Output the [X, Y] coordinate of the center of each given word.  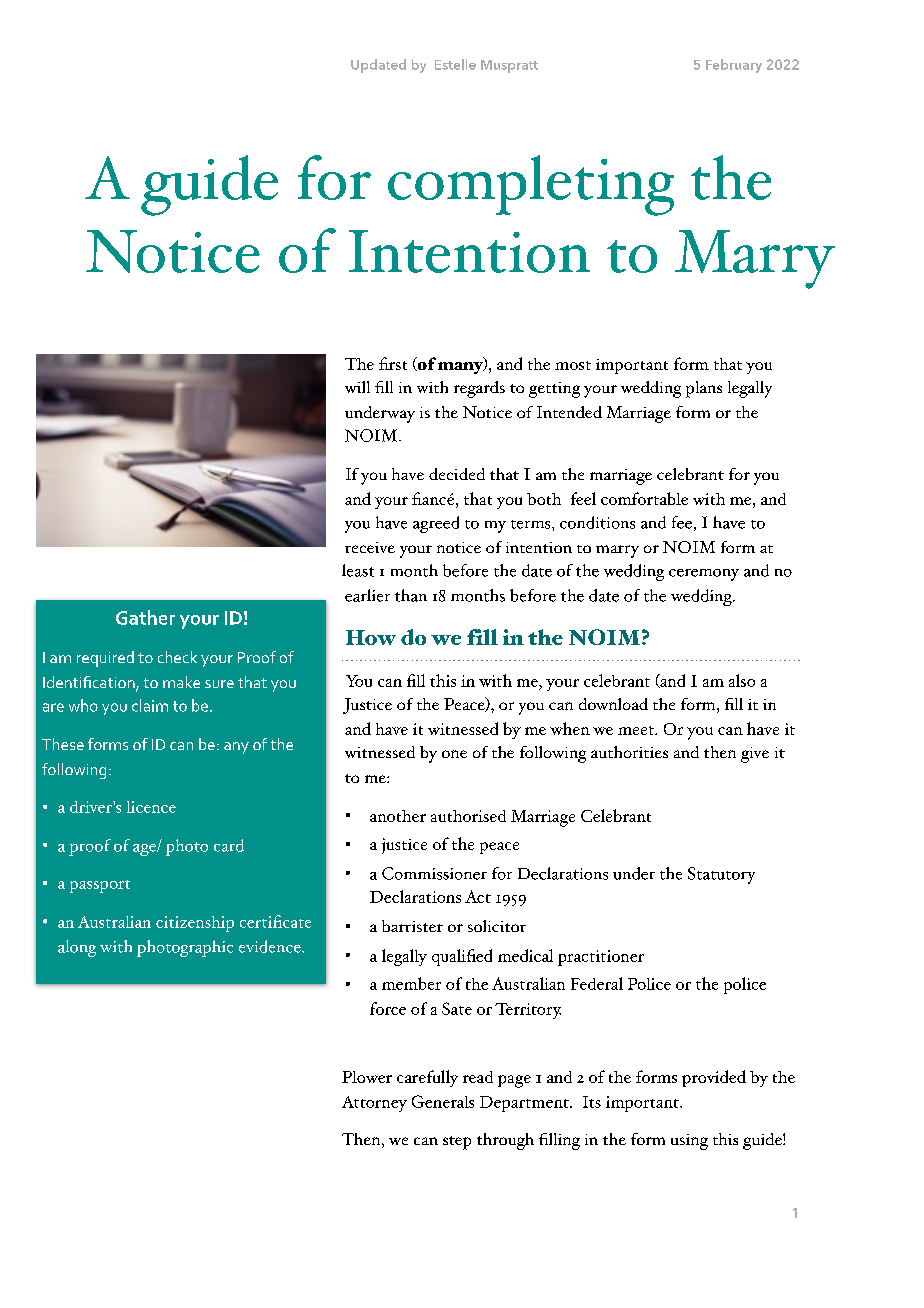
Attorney [374, 1104]
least [358, 570]
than [411, 595]
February [734, 66]
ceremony [704, 575]
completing [531, 185]
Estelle [455, 64]
